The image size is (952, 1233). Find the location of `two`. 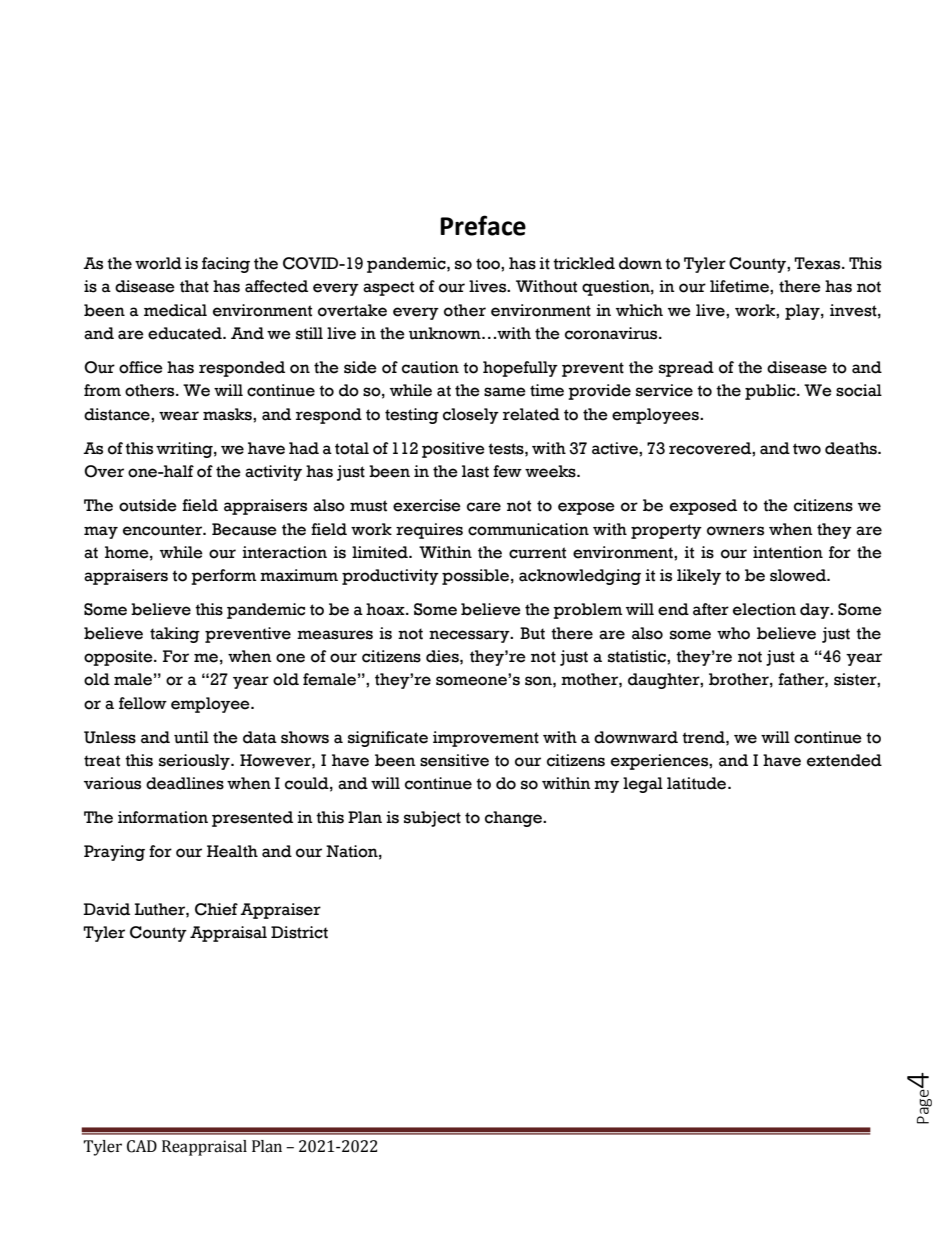

two is located at coordinates (807, 449).
